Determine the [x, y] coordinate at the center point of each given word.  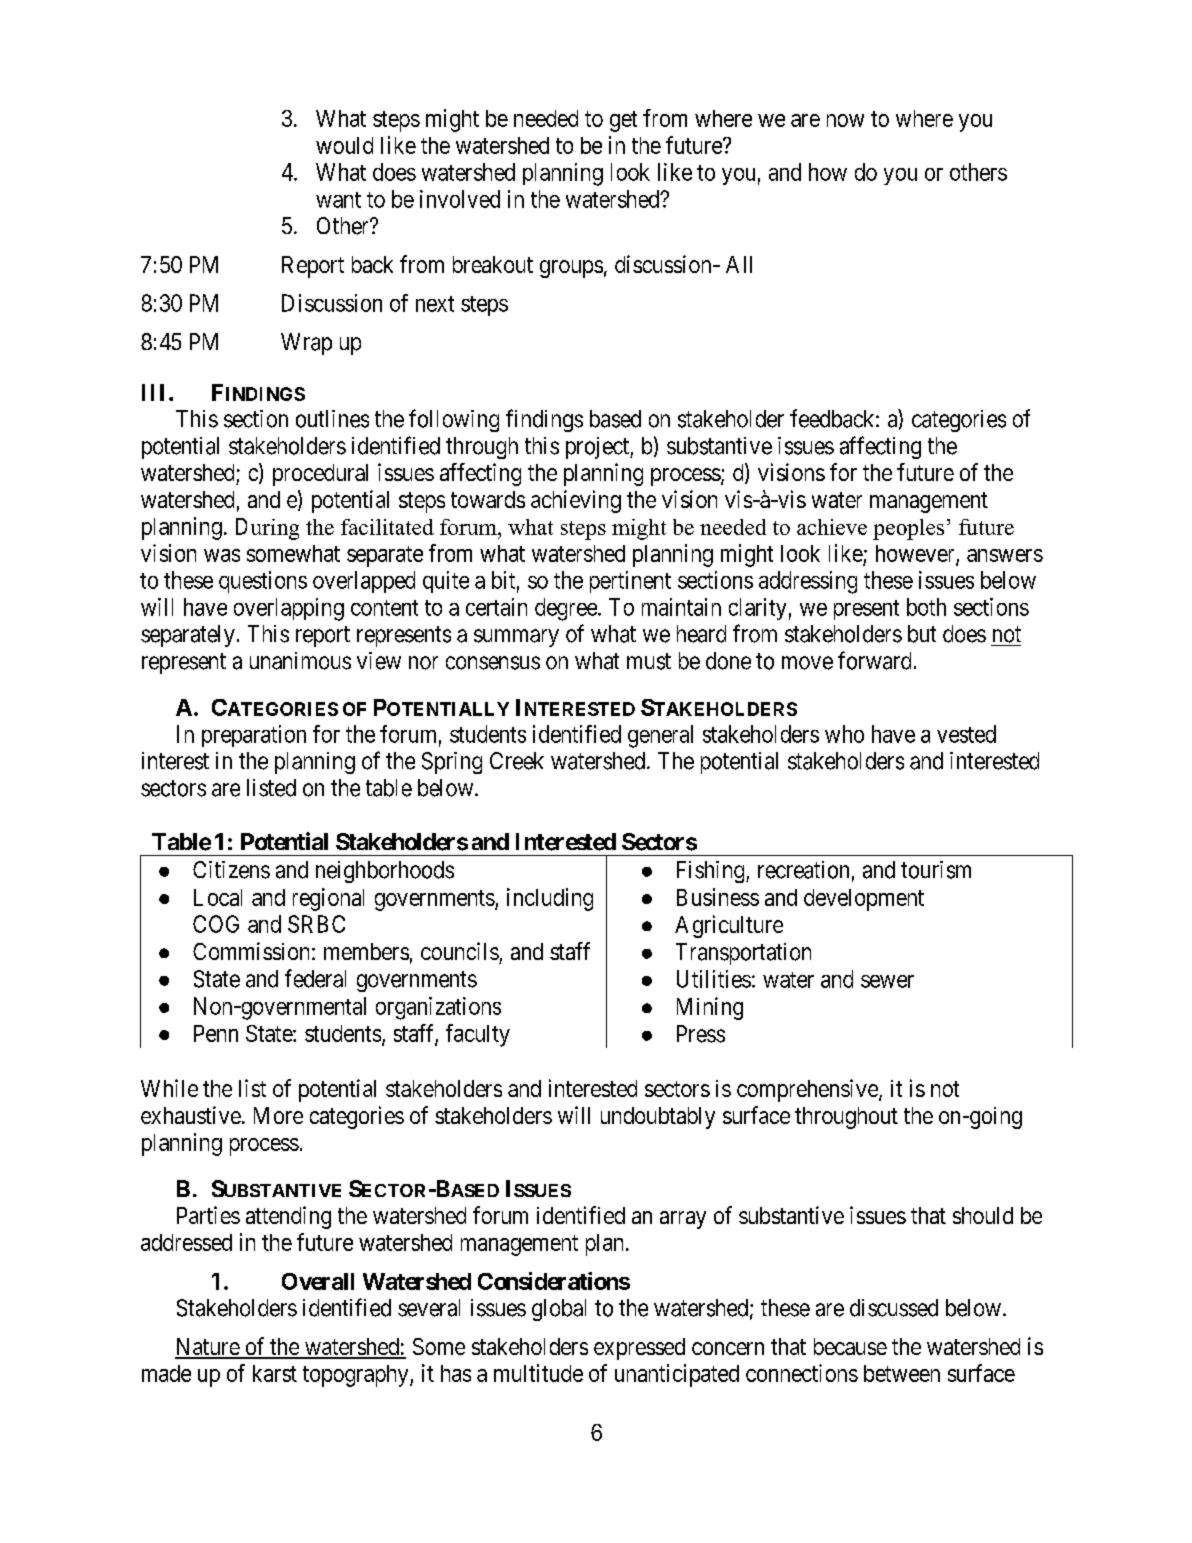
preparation [254, 736]
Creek [517, 761]
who [844, 734]
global [559, 1310]
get [623, 121]
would [344, 145]
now [845, 120]
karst [275, 1373]
